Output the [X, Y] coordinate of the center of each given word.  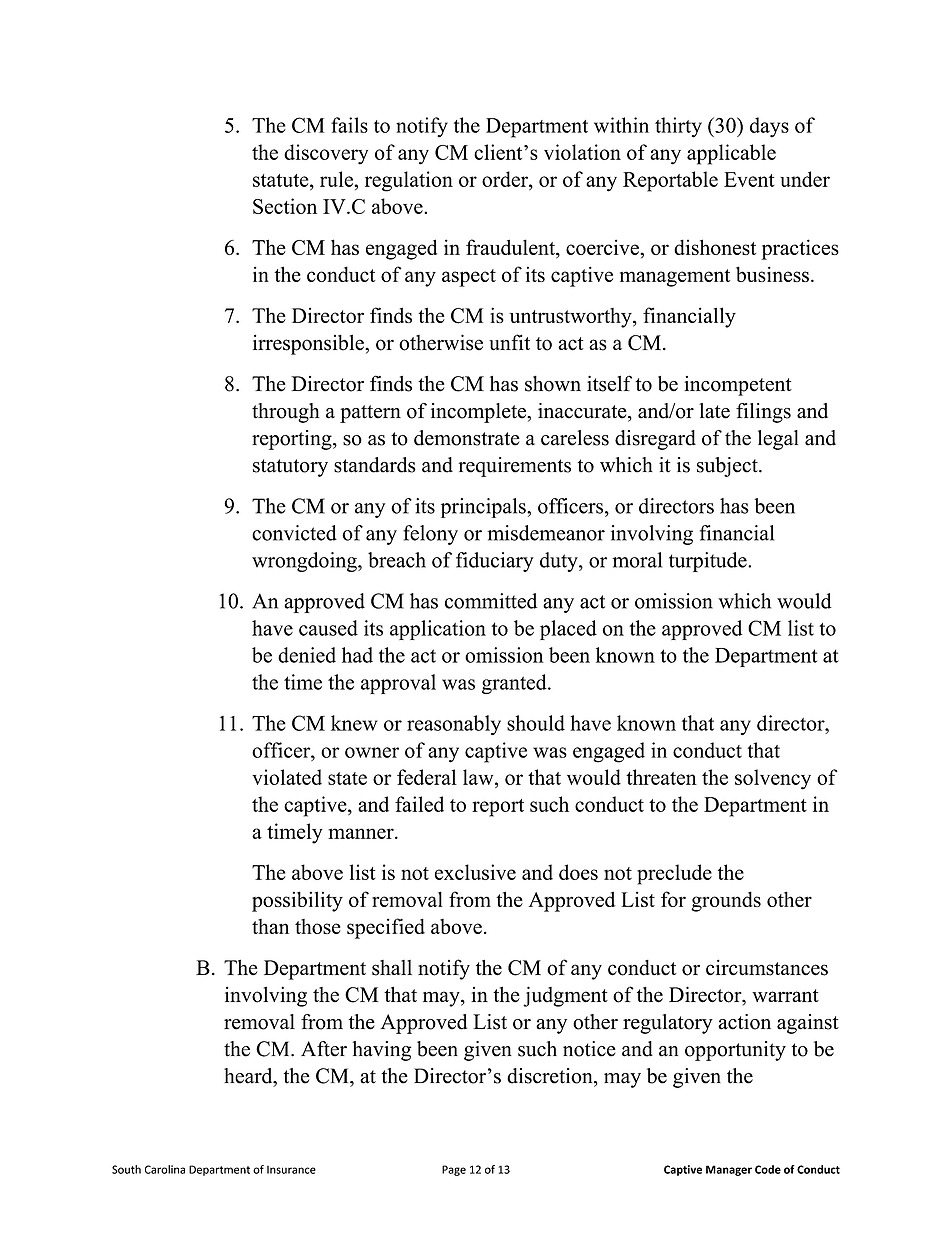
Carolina [165, 1169]
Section [285, 206]
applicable [731, 154]
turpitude [709, 562]
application [438, 630]
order [506, 179]
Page [454, 1170]
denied [307, 655]
